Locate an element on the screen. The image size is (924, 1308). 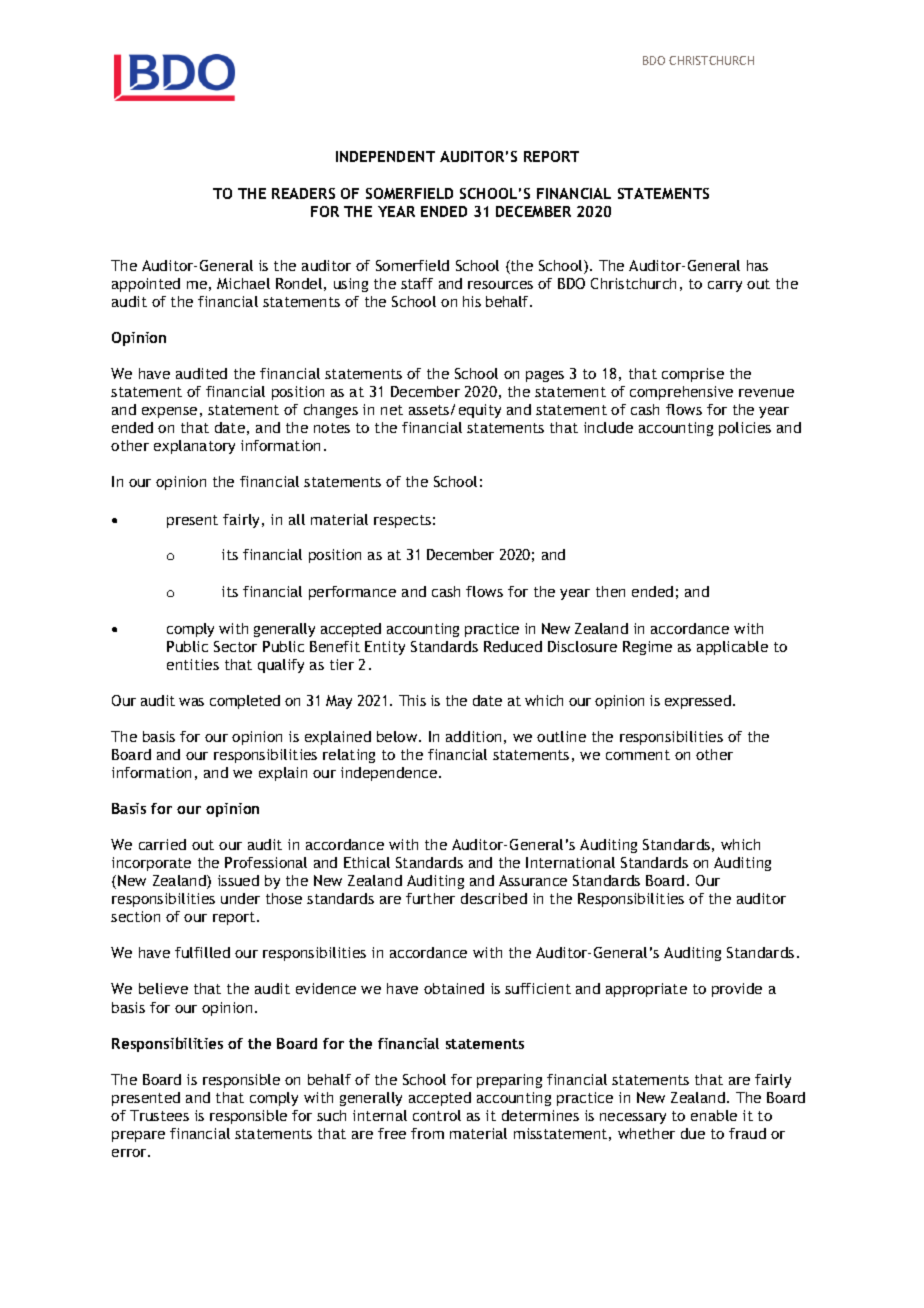
READERS is located at coordinates (303, 193).
